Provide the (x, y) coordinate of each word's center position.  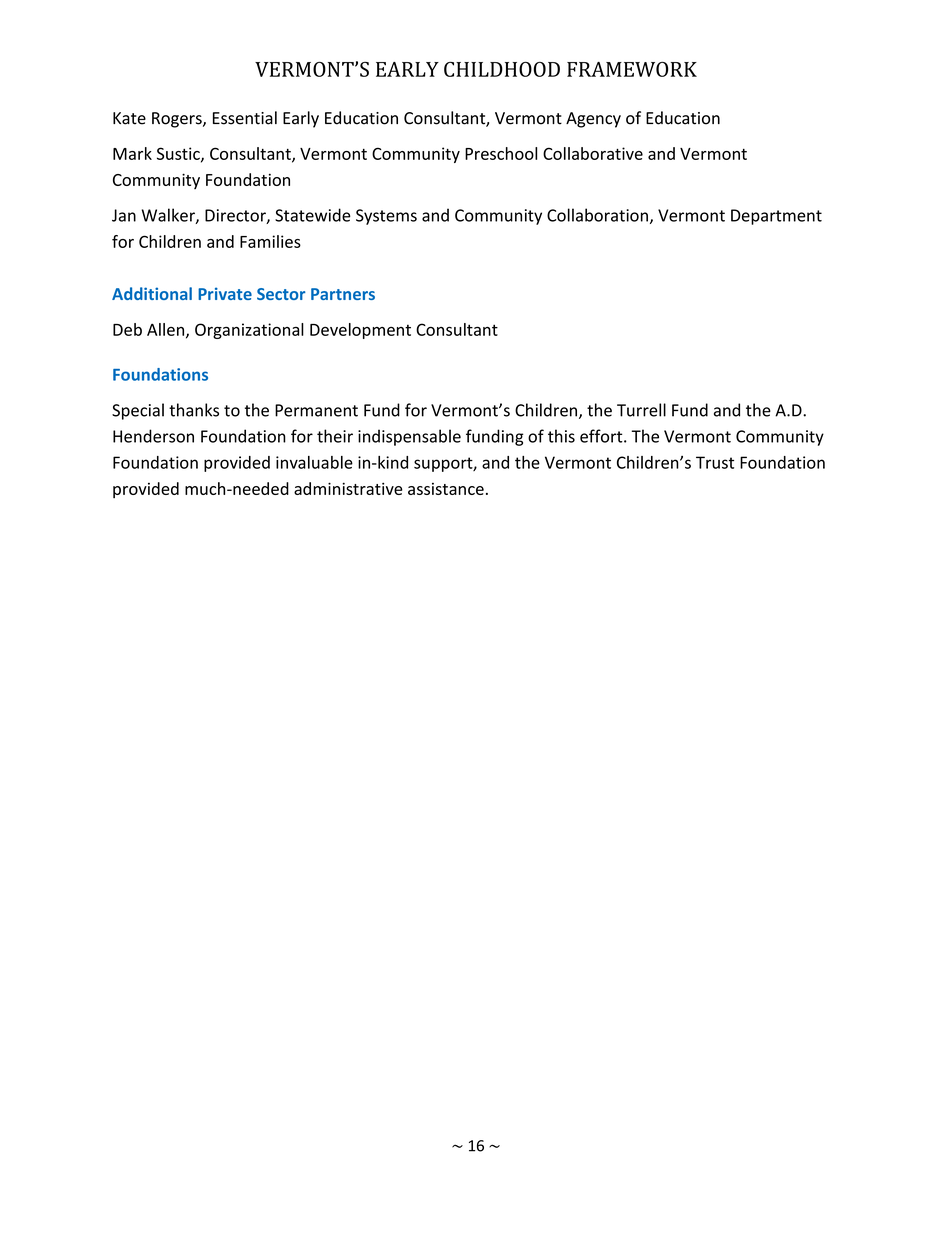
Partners (343, 294)
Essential (245, 118)
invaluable (314, 462)
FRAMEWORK (632, 69)
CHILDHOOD (502, 69)
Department (776, 217)
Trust (715, 462)
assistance (446, 489)
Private (225, 293)
